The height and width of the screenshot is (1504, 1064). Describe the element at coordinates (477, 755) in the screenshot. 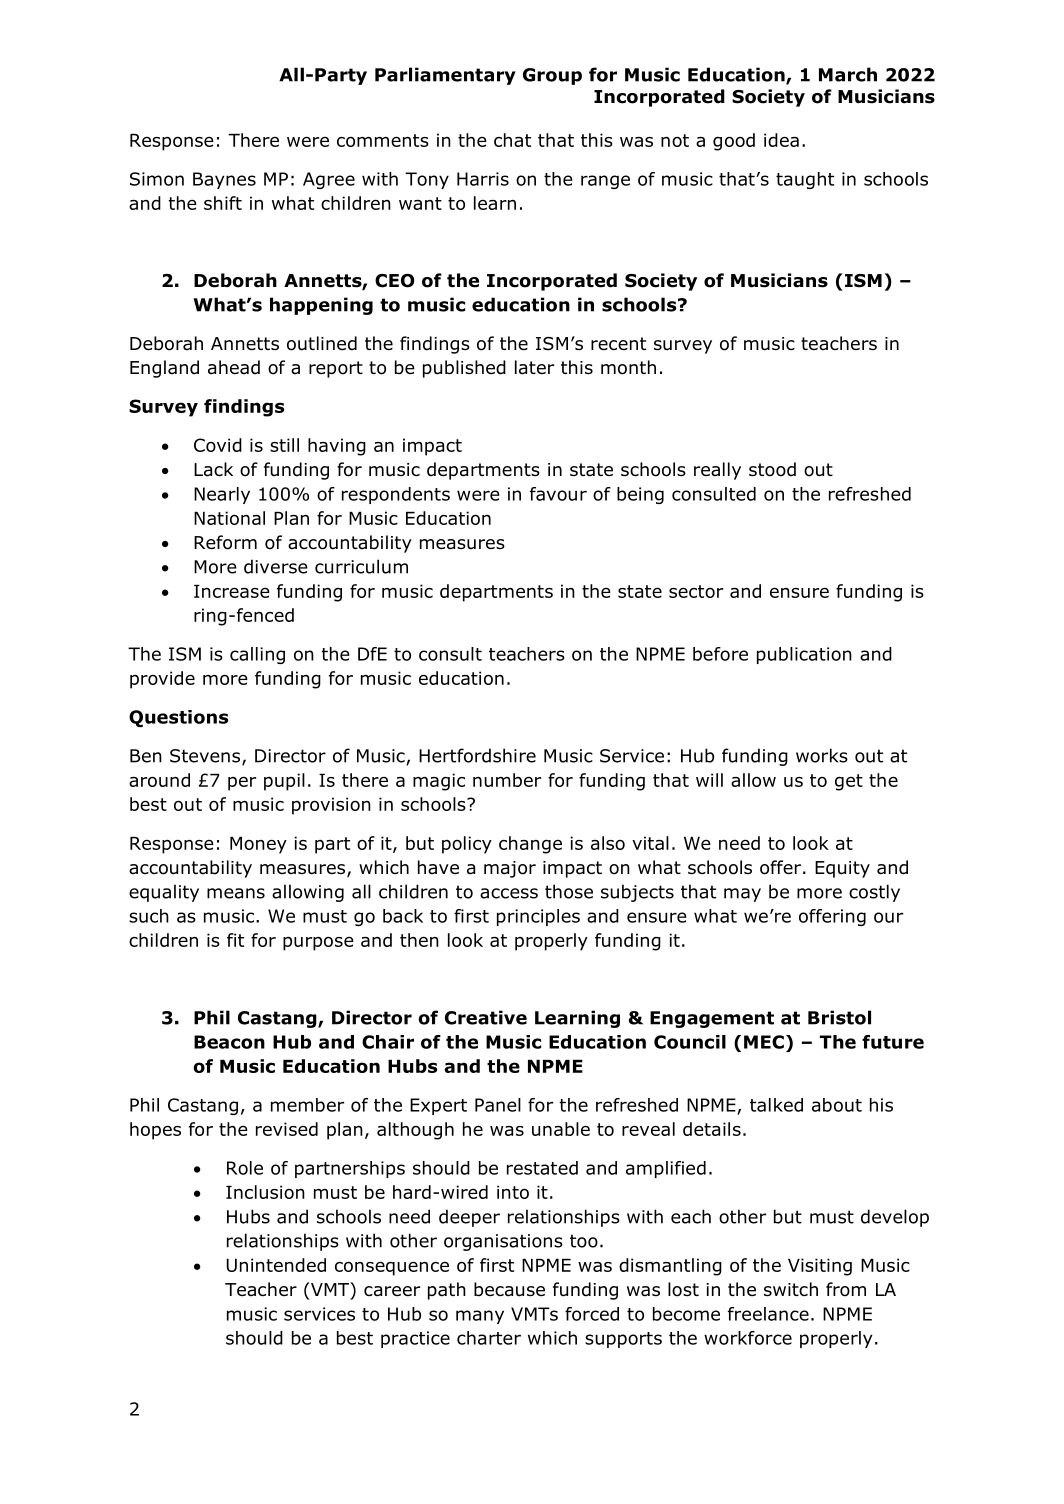

I see `Hertfordshire` at that location.
